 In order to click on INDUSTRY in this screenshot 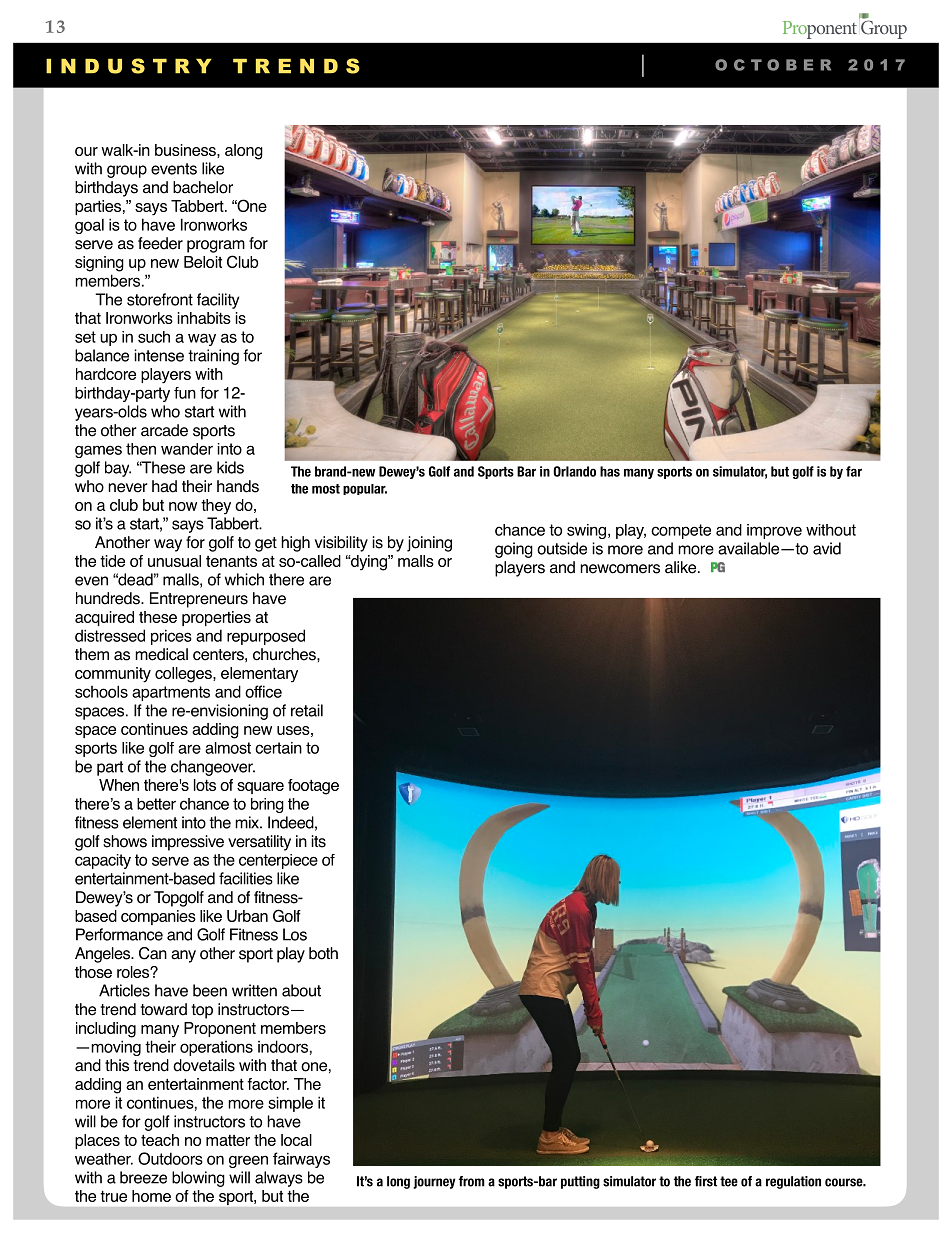, I will do `click(129, 66)`.
